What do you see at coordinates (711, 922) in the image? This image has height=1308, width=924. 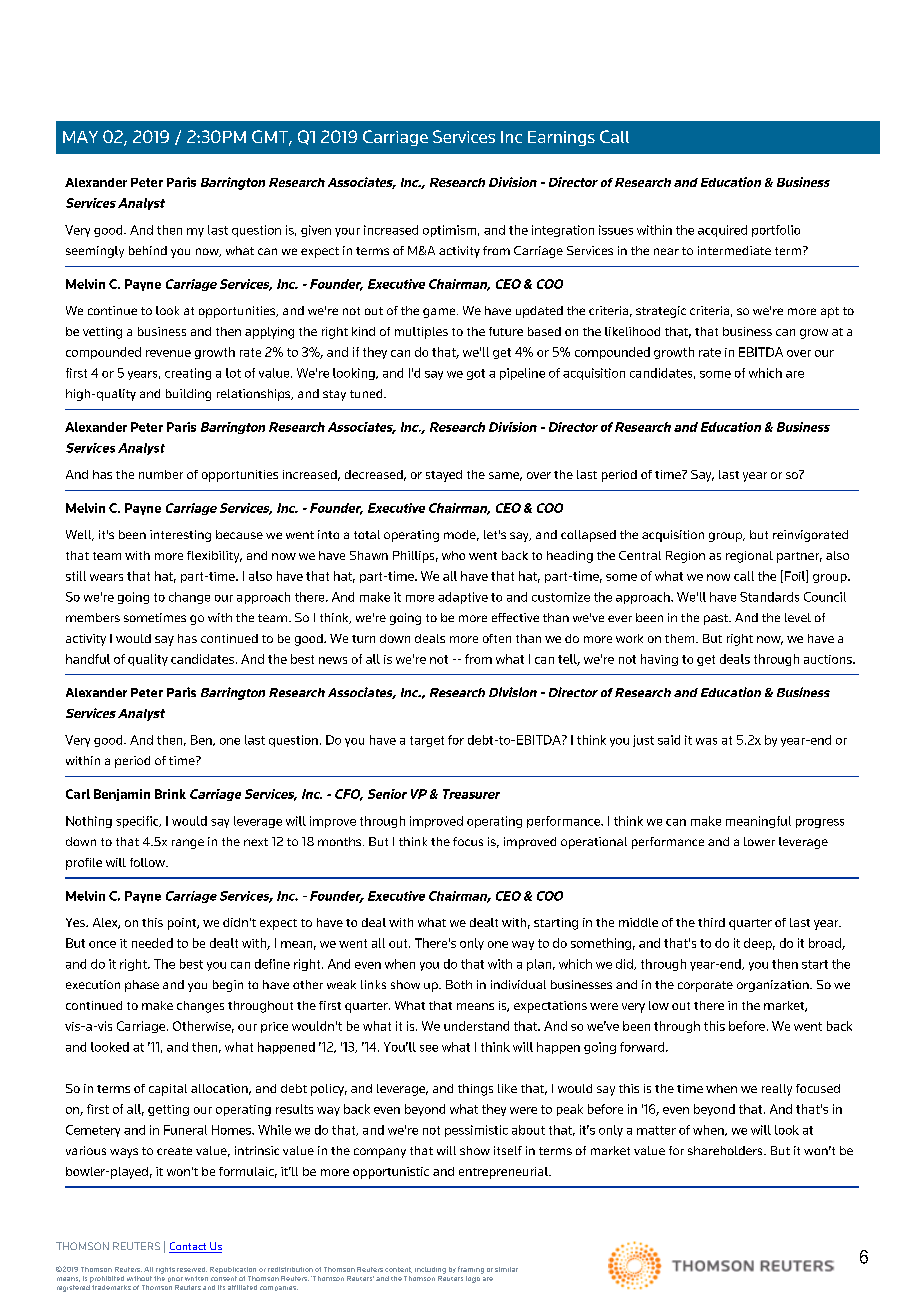 I see `third` at bounding box center [711, 922].
